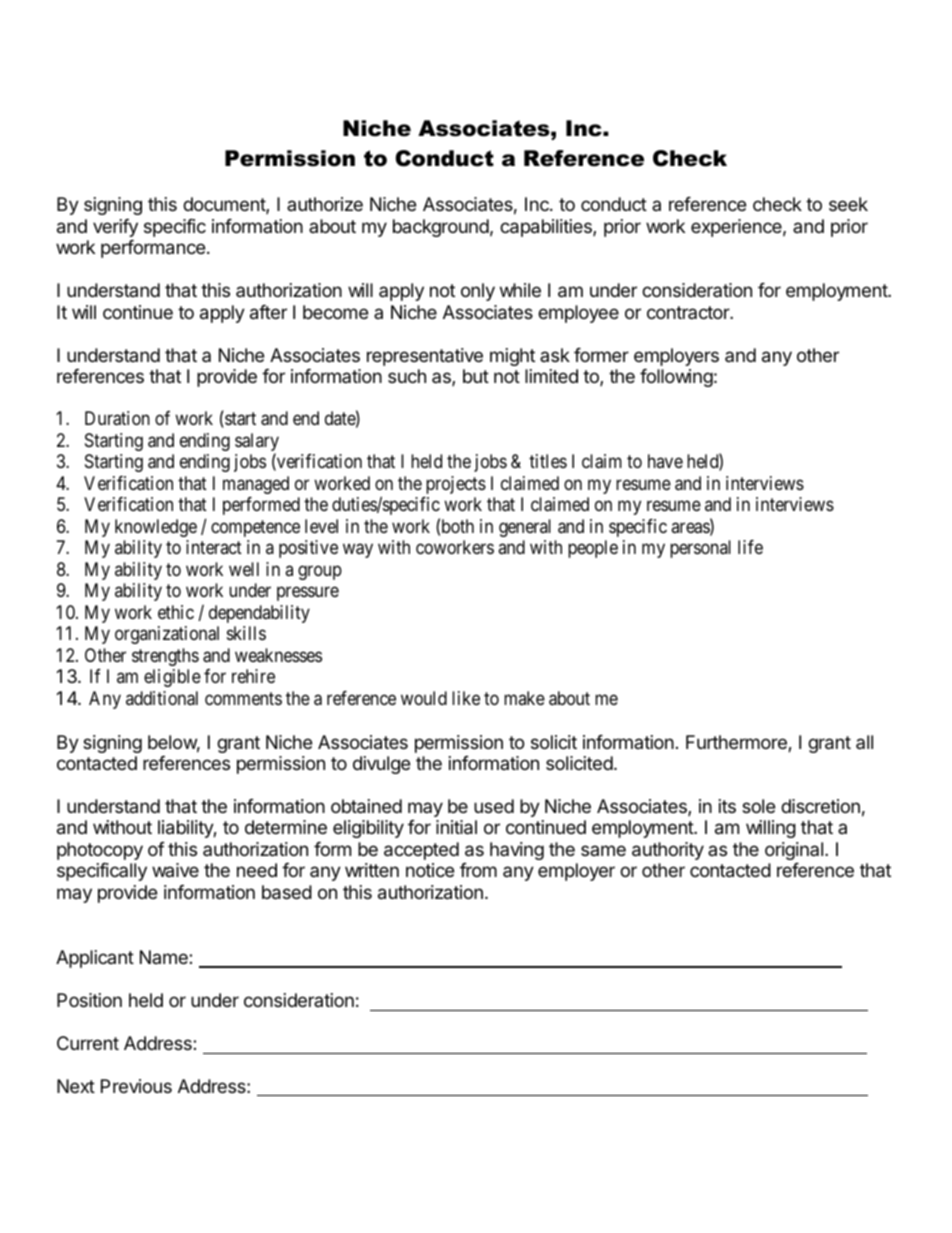 The width and height of the screenshot is (952, 1233). Describe the element at coordinates (848, 204) in the screenshot. I see `seek` at that location.
